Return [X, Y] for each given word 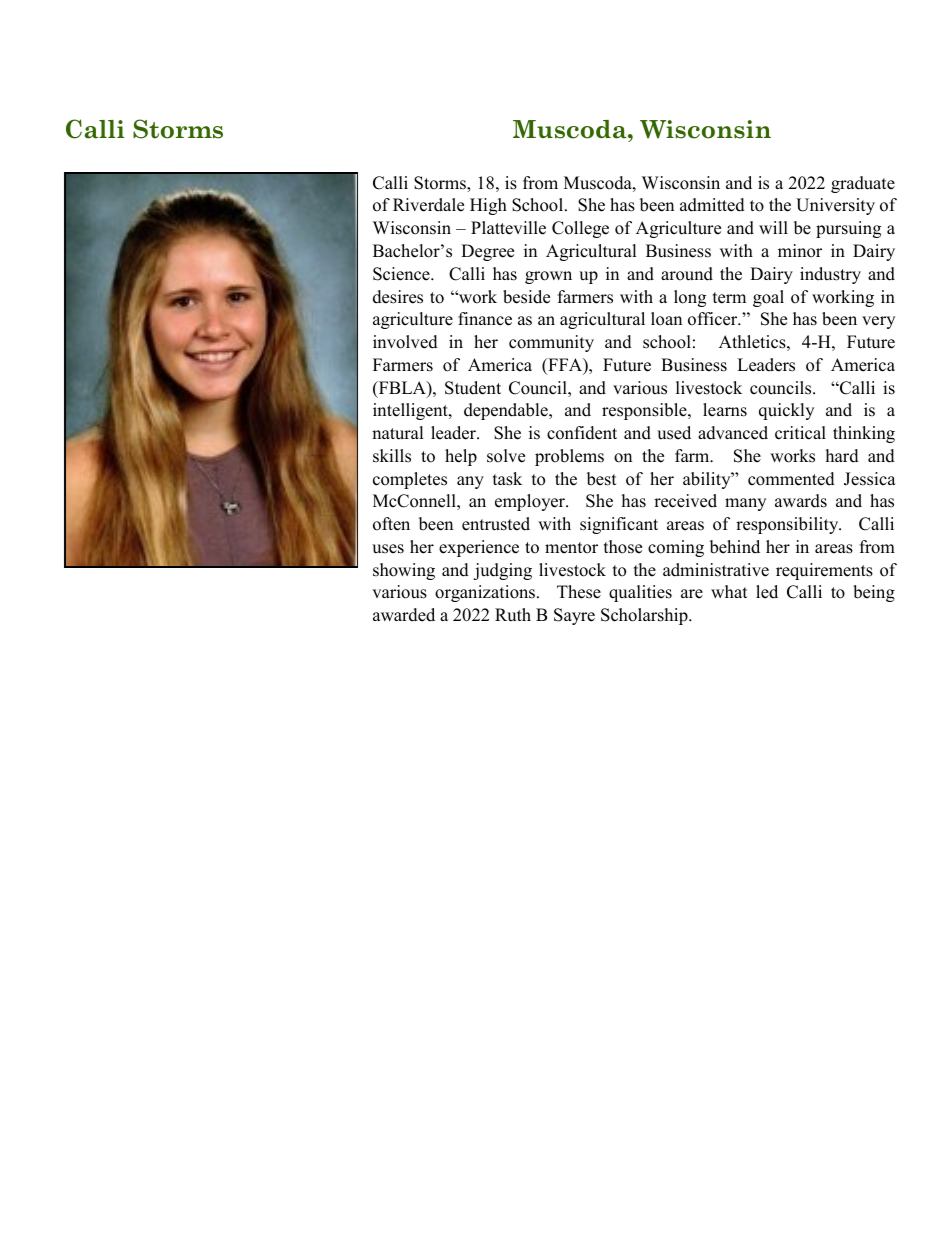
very [878, 322]
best [602, 479]
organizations [486, 593]
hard [842, 456]
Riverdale [428, 205]
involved [405, 342]
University [835, 206]
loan [666, 319]
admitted [712, 205]
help [461, 457]
